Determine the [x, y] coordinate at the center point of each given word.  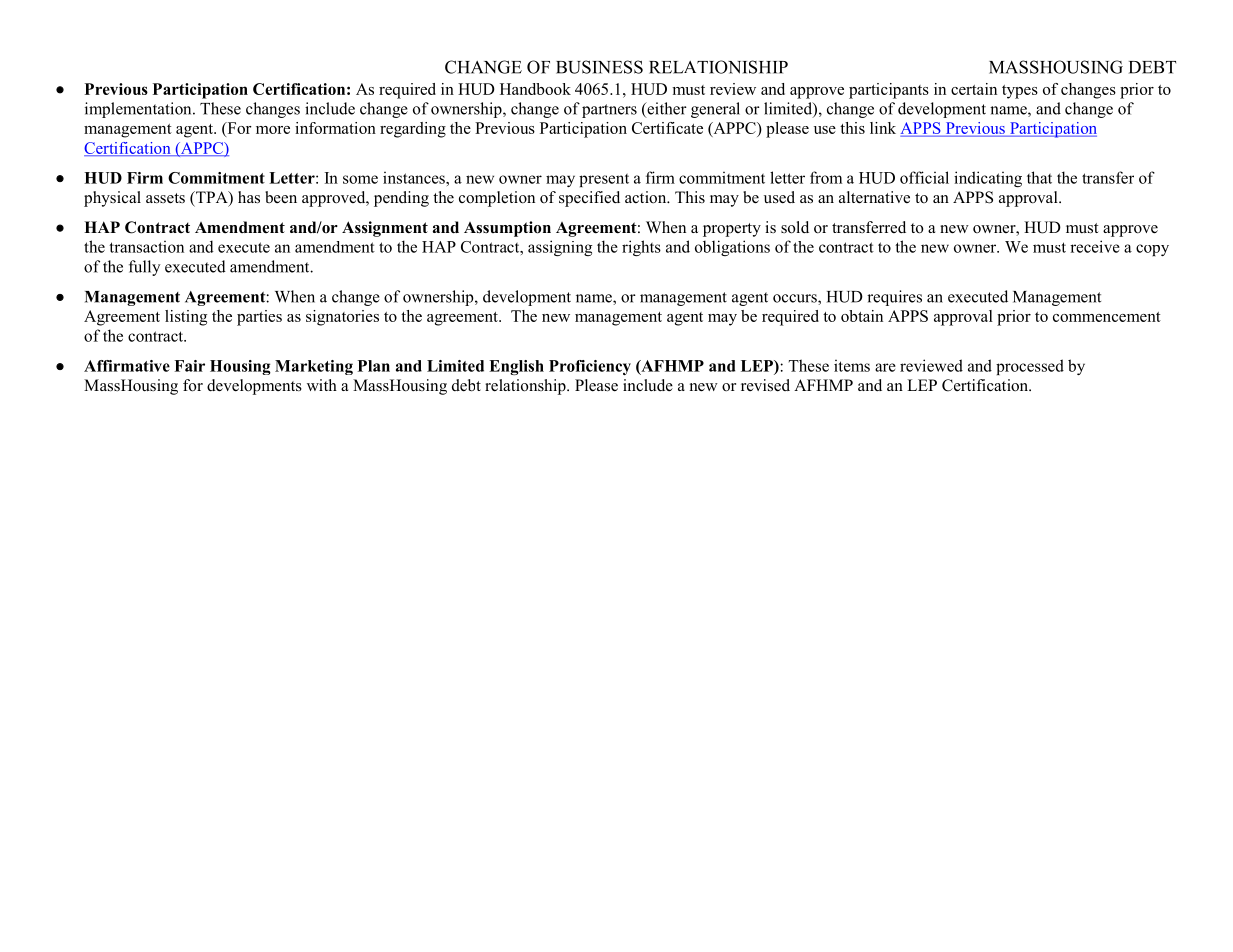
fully [145, 268]
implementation [139, 110]
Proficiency [590, 367]
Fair [189, 366]
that [1039, 177]
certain [974, 89]
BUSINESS [599, 67]
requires [894, 298]
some [360, 179]
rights [641, 248]
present [604, 180]
